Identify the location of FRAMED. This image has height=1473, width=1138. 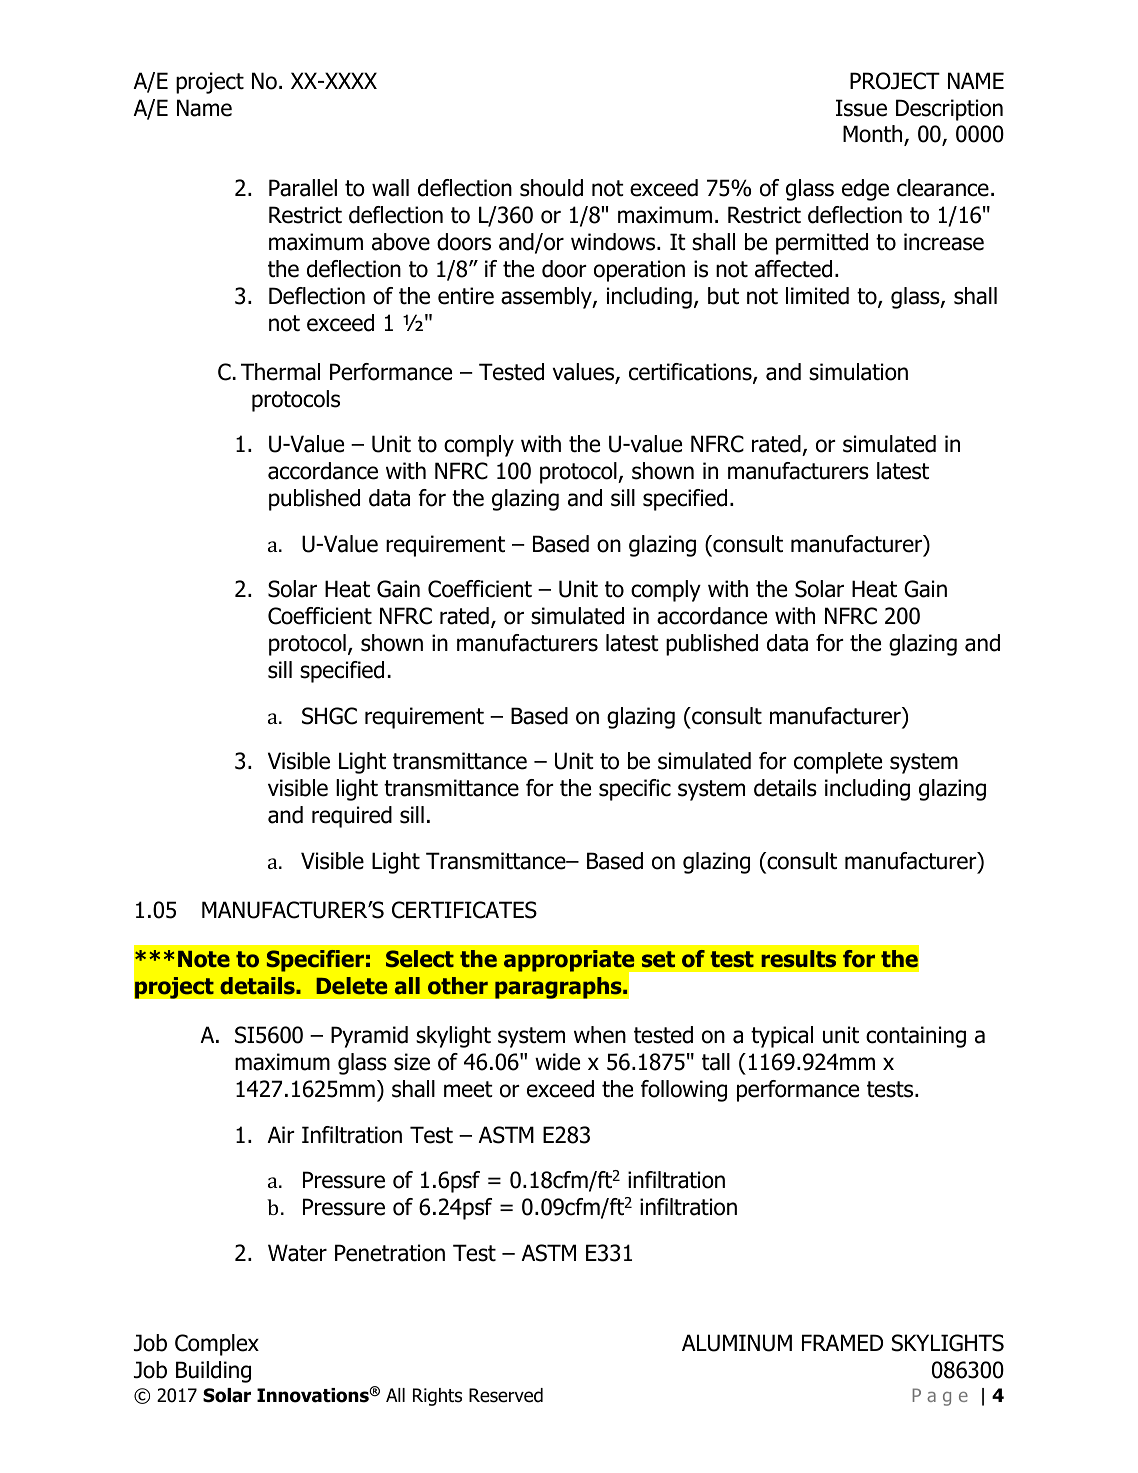
(842, 1342).
